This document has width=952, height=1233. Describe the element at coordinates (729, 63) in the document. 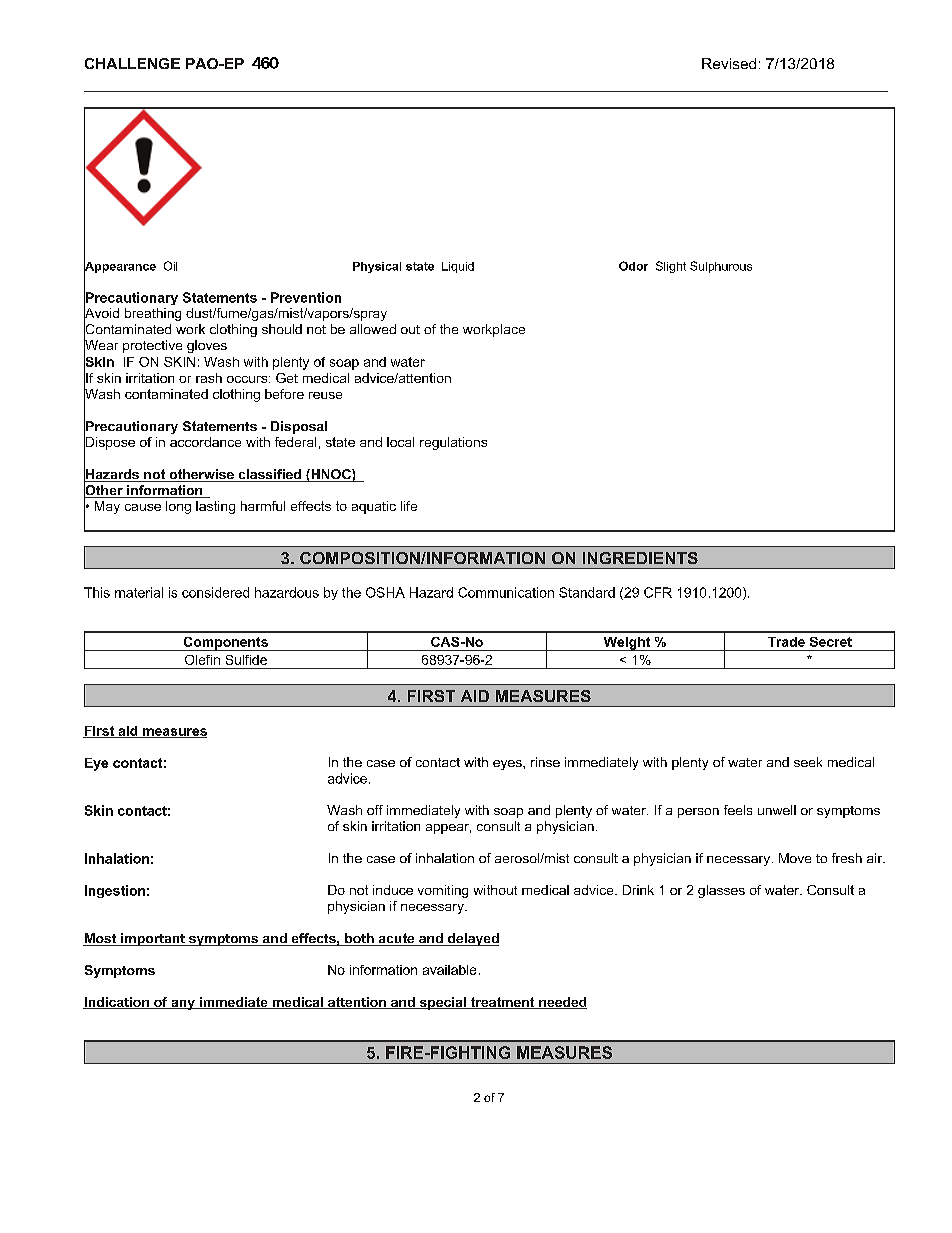

I see `Revised` at that location.
